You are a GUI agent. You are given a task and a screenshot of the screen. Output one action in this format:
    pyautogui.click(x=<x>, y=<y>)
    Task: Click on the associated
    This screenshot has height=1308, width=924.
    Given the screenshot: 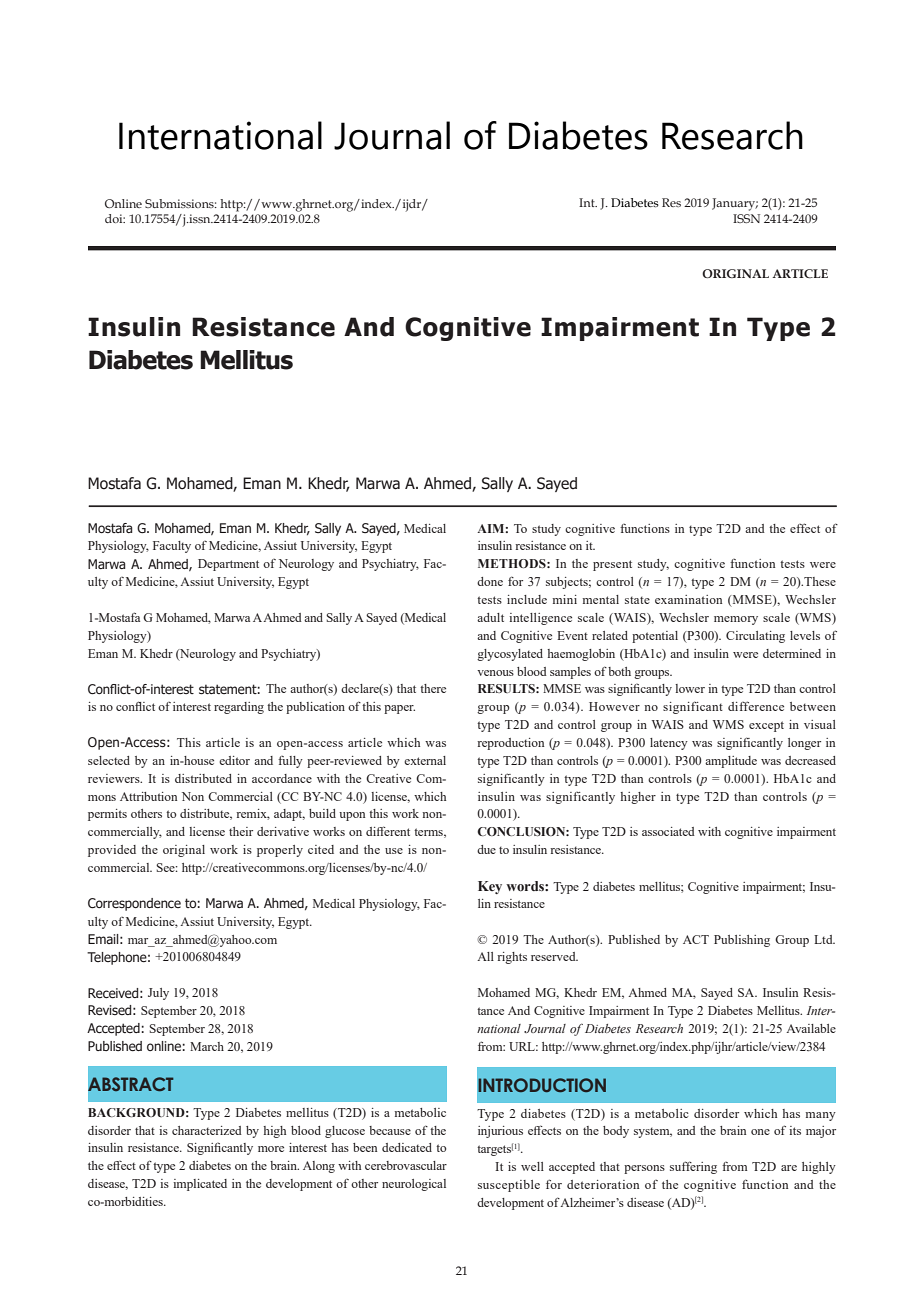 What is the action you would take?
    pyautogui.click(x=668, y=831)
